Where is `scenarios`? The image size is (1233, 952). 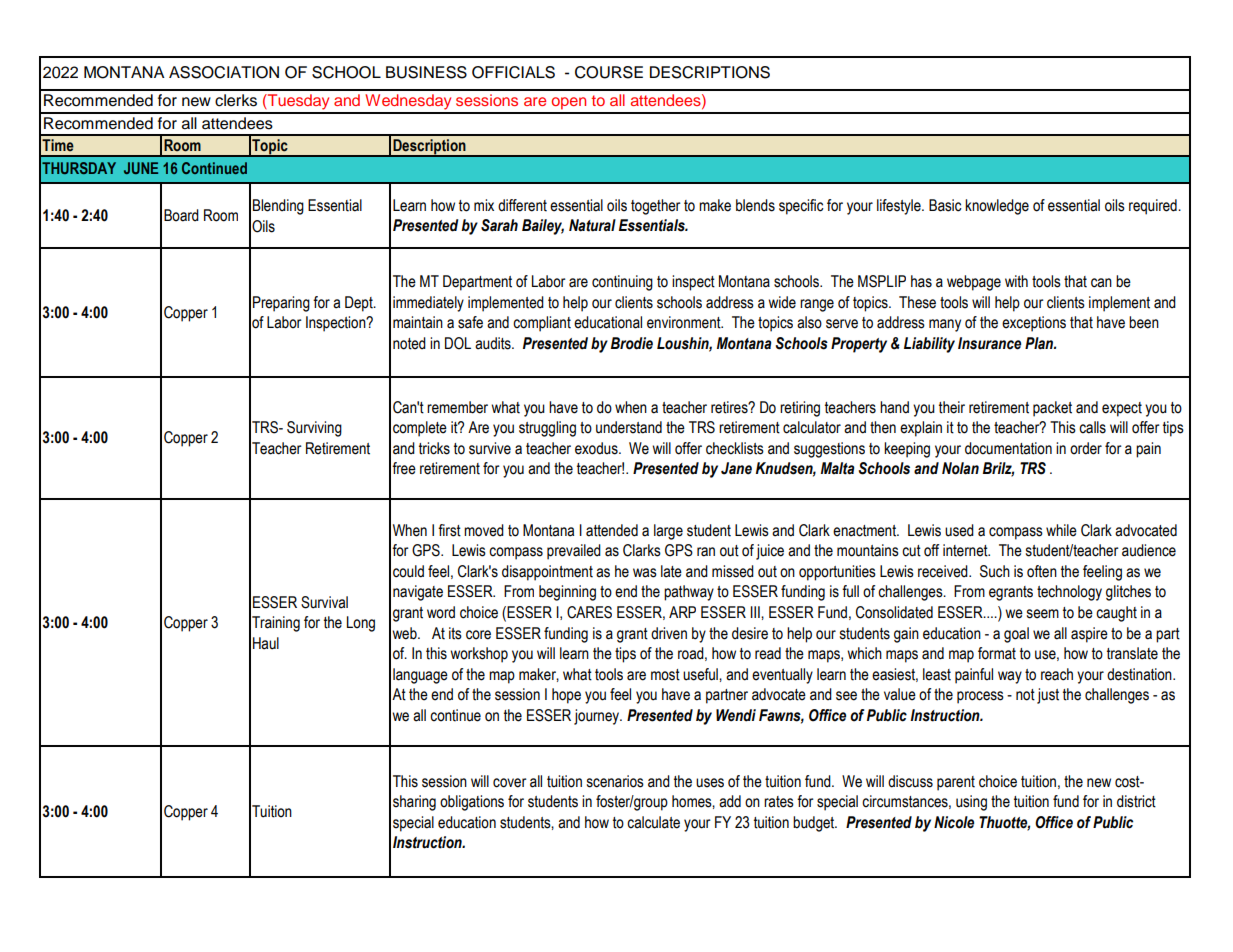
scenarios is located at coordinates (615, 781).
